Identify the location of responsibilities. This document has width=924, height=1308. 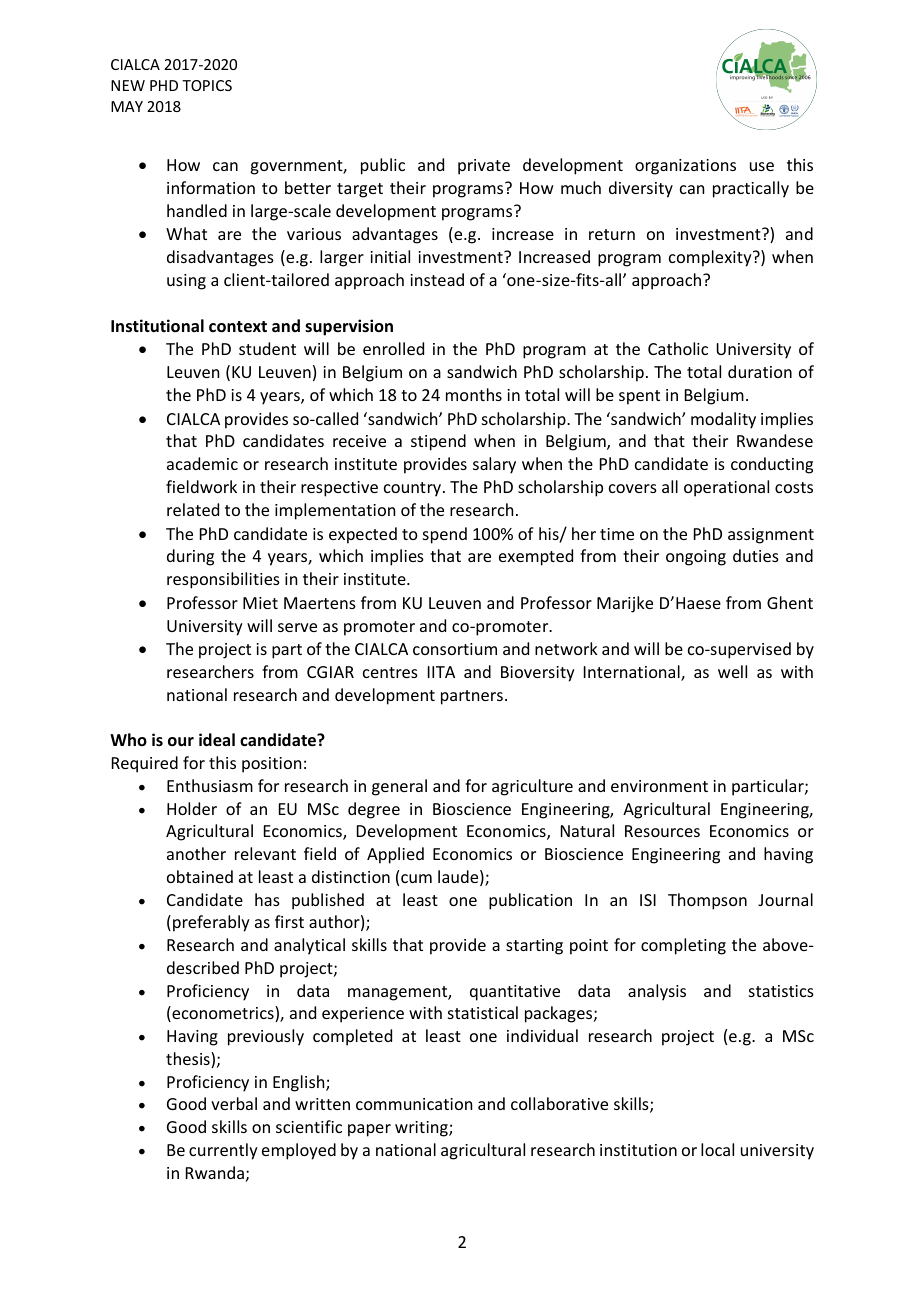
(223, 580).
